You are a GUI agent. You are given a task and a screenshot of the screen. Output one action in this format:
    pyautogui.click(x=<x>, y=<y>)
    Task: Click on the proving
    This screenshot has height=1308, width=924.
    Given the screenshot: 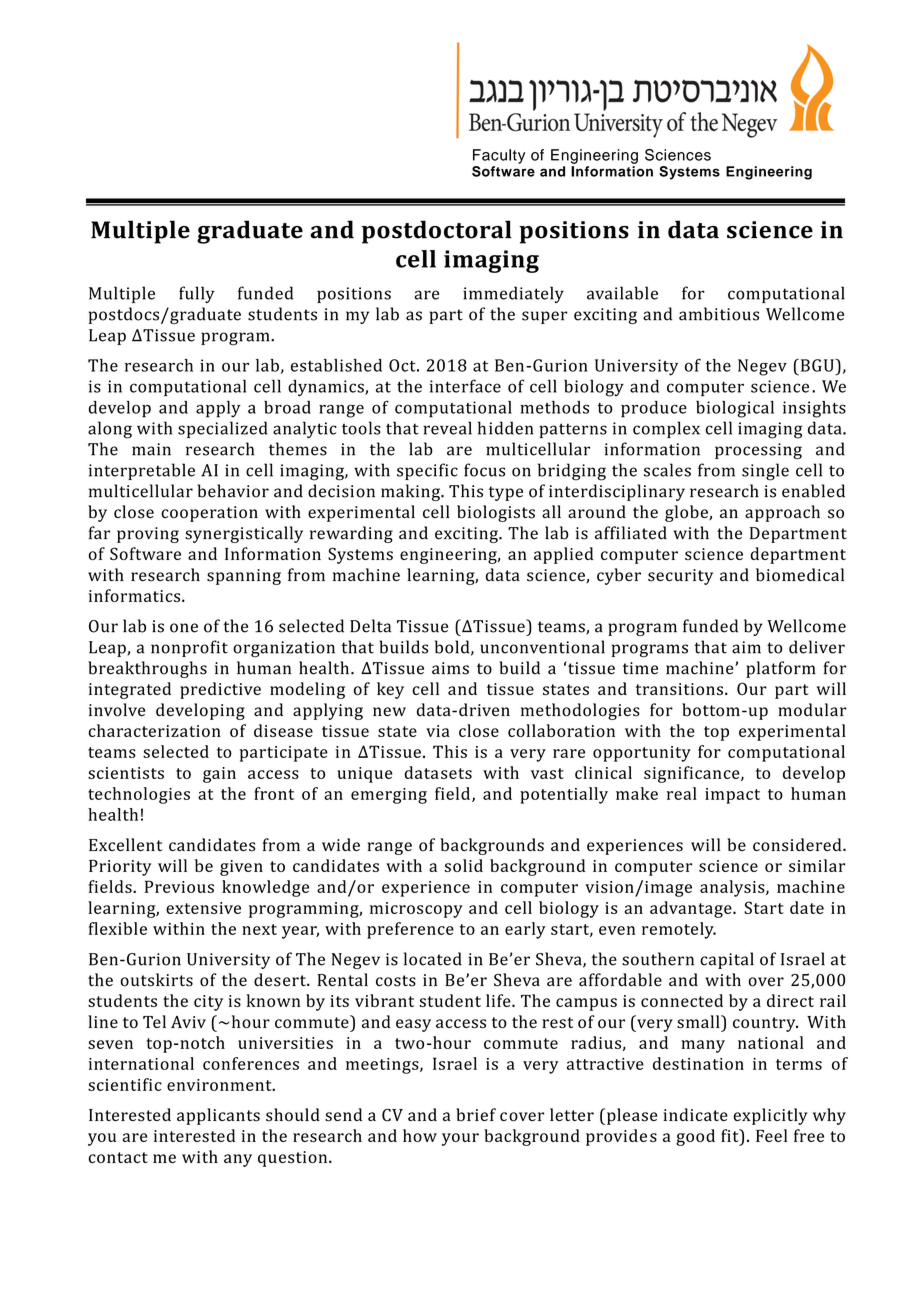 What is the action you would take?
    pyautogui.click(x=148, y=535)
